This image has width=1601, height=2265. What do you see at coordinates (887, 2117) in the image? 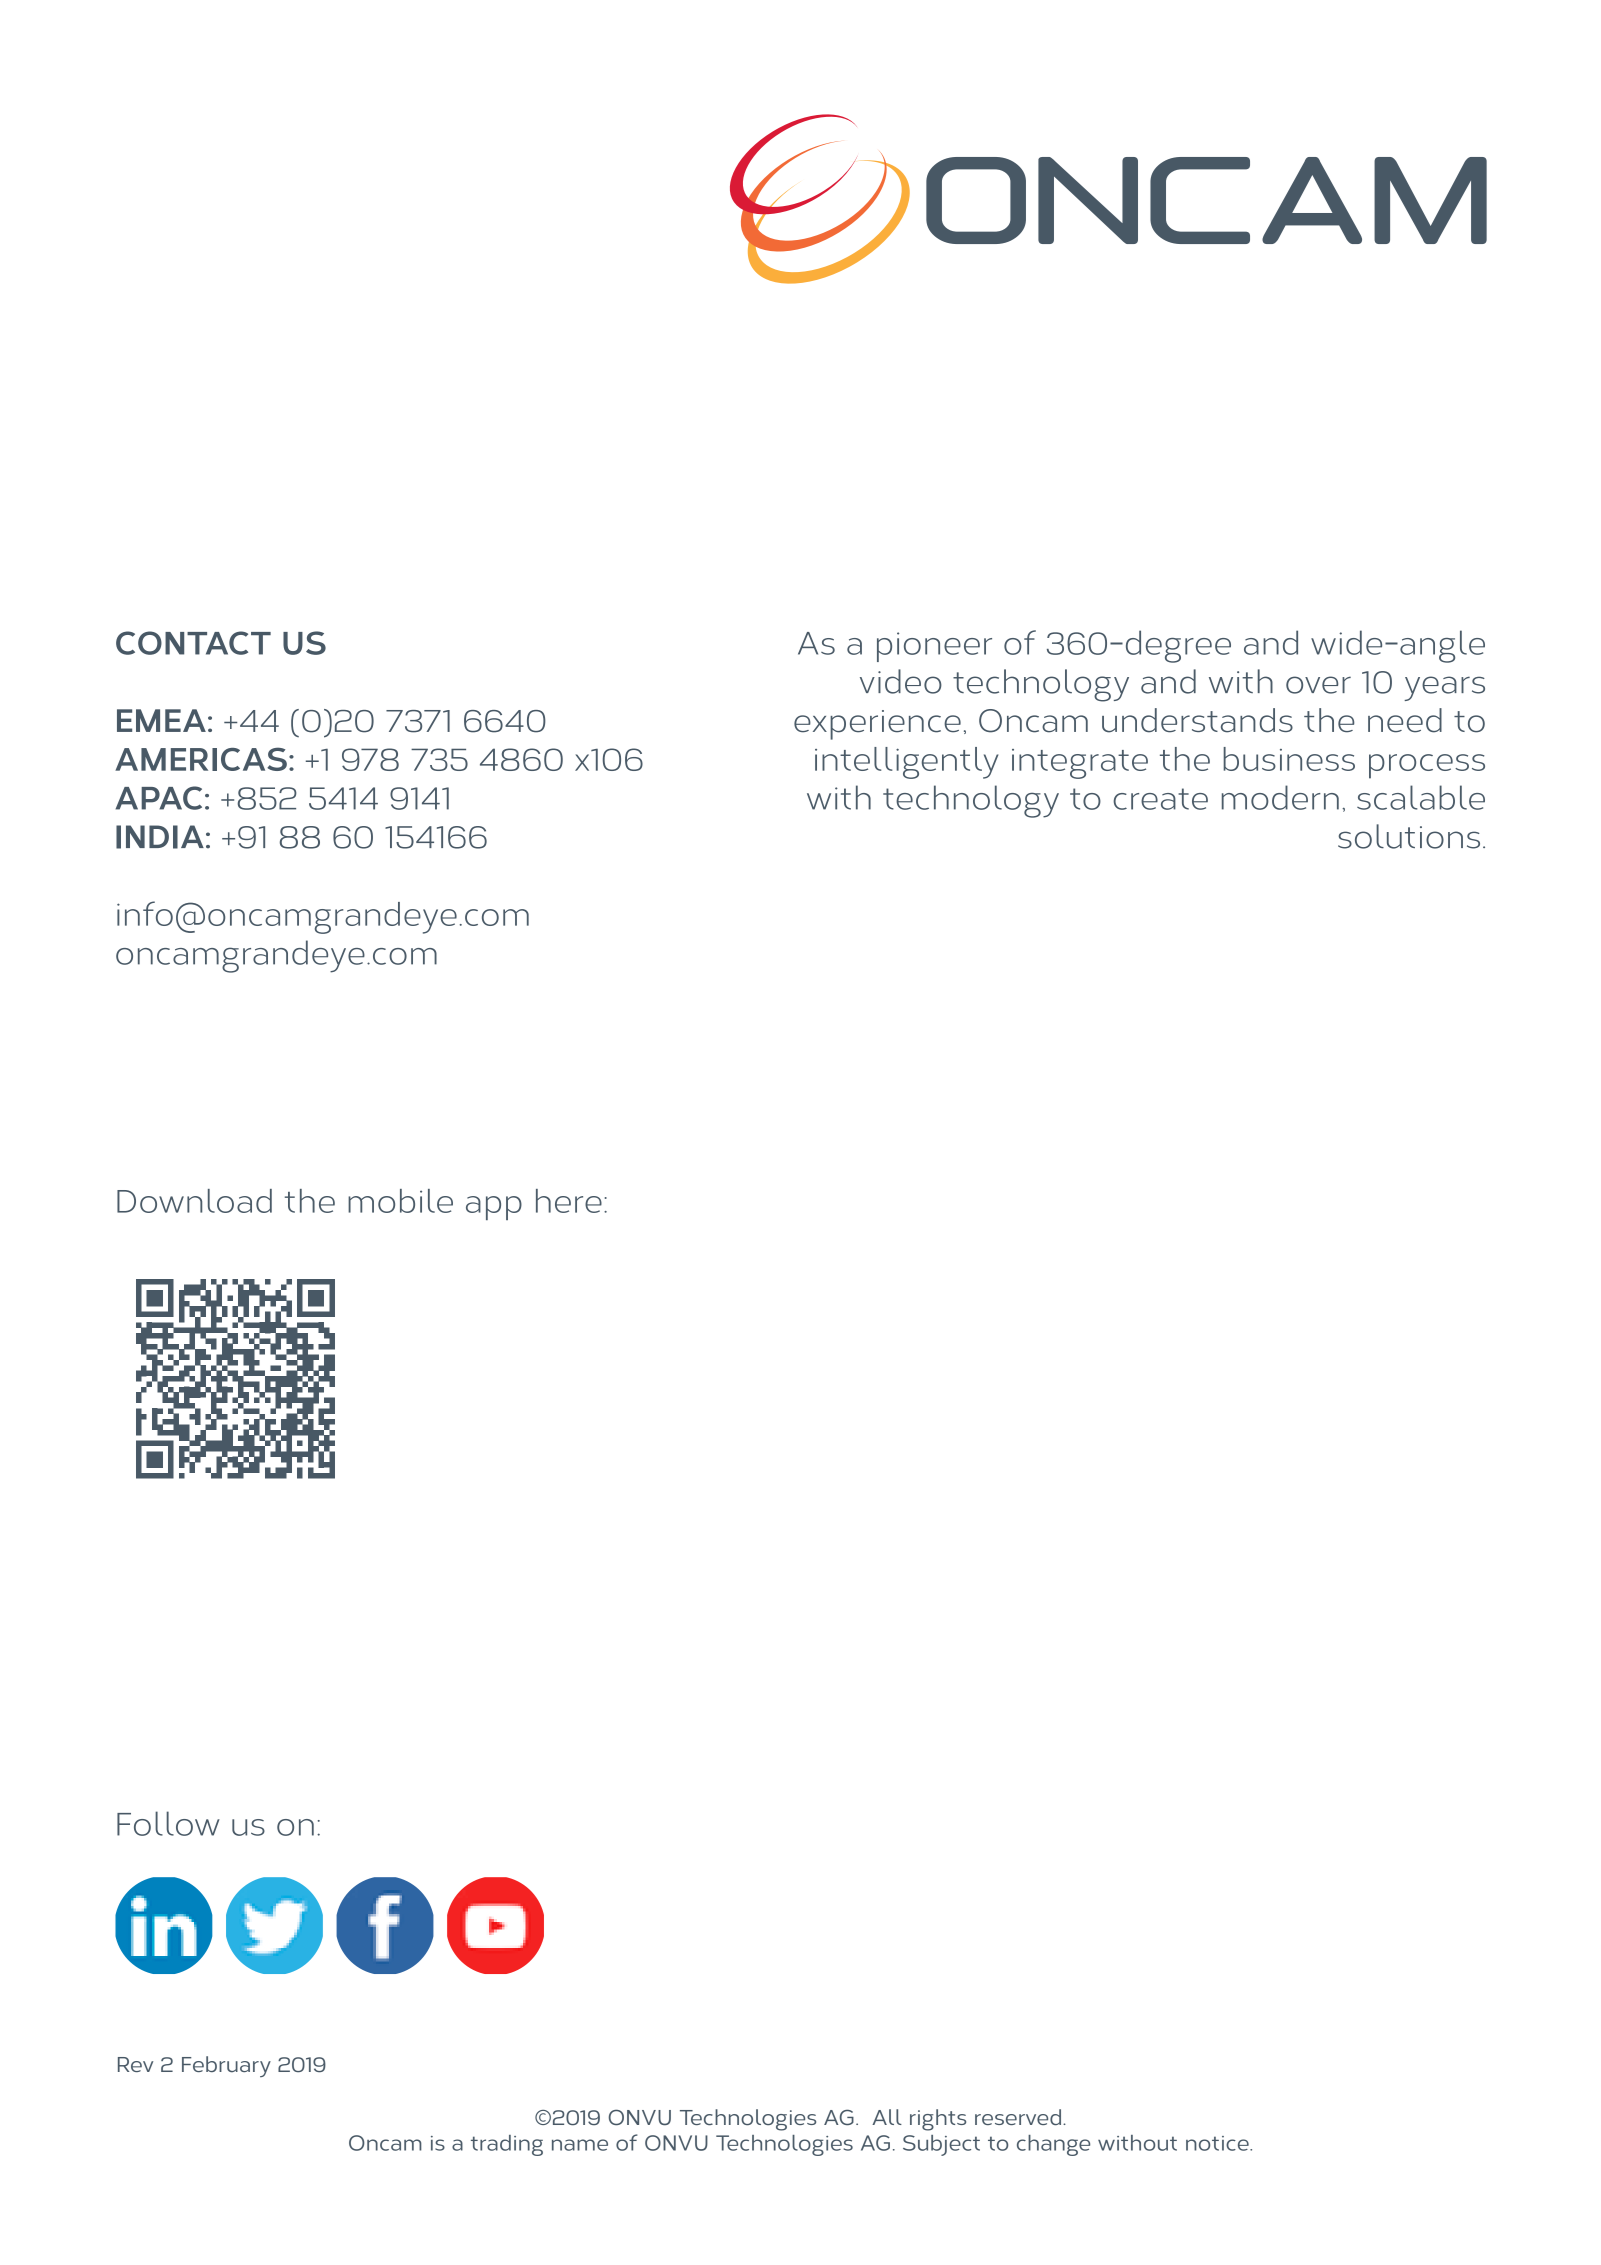
I see `All` at bounding box center [887, 2117].
